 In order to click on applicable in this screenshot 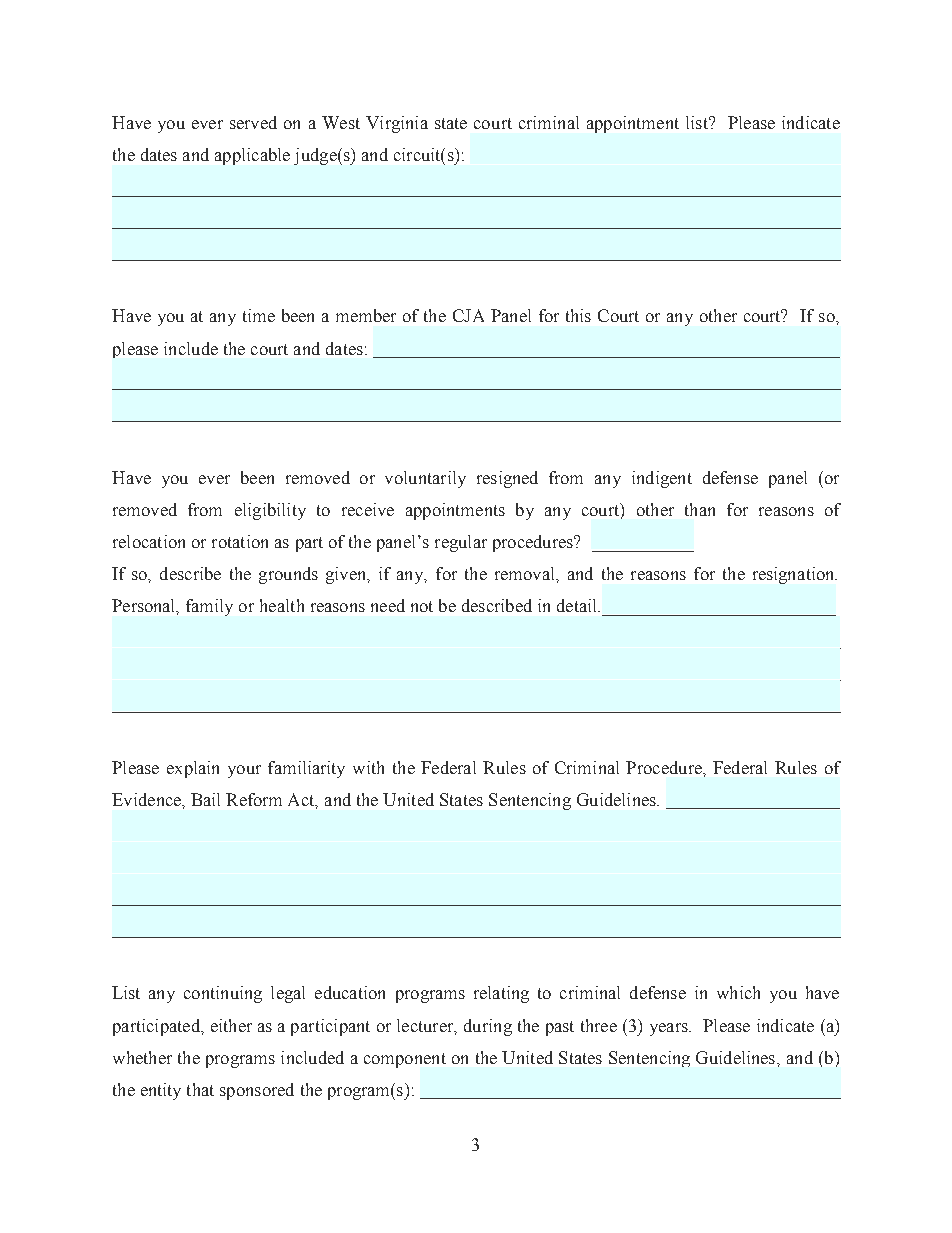, I will do `click(252, 156)`.
